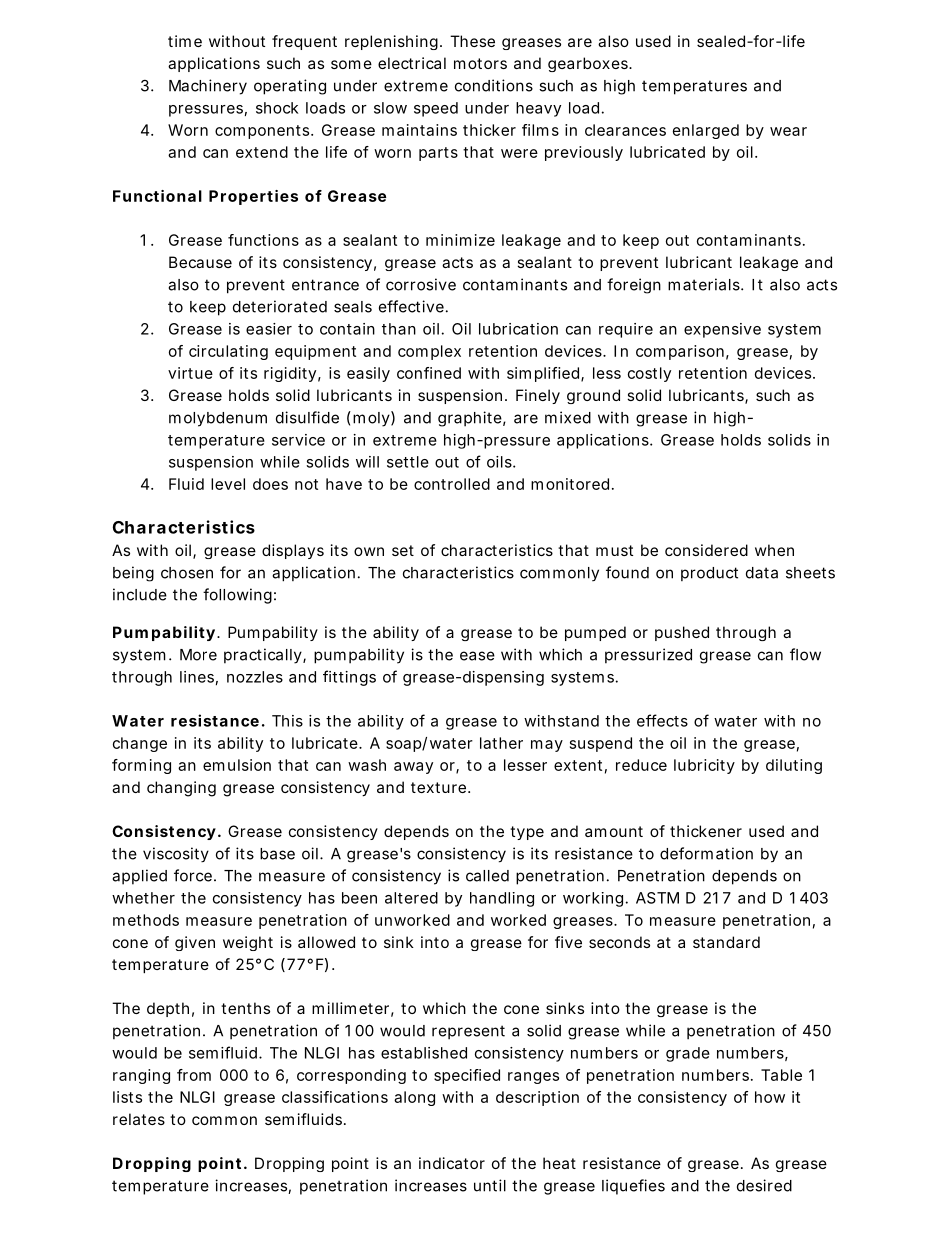 The height and width of the screenshot is (1233, 952). What do you see at coordinates (480, 63) in the screenshot?
I see `motors` at bounding box center [480, 63].
